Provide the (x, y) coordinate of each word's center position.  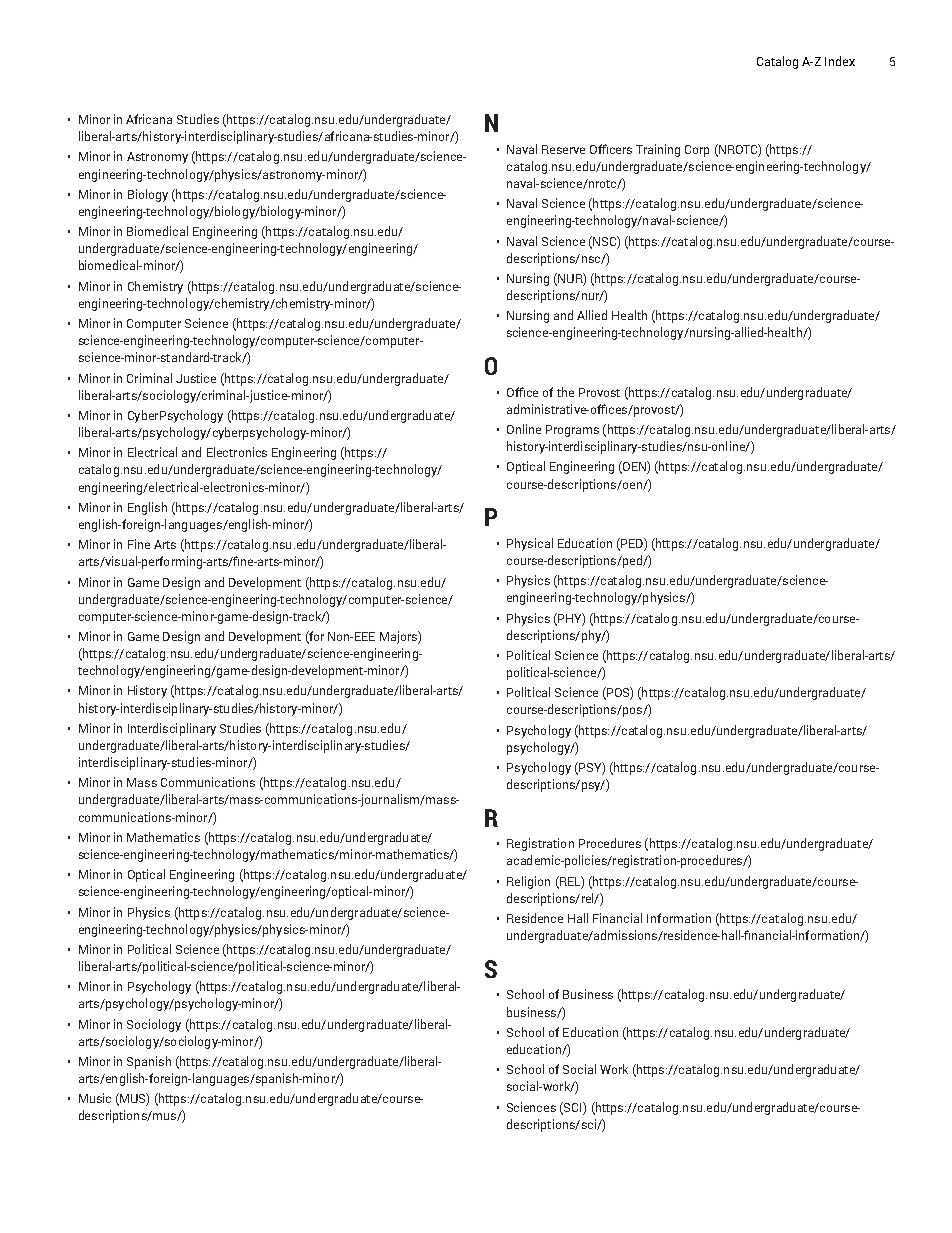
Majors (399, 637)
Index (840, 61)
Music (95, 1098)
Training (658, 150)
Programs (572, 431)
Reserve (563, 149)
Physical (530, 544)
